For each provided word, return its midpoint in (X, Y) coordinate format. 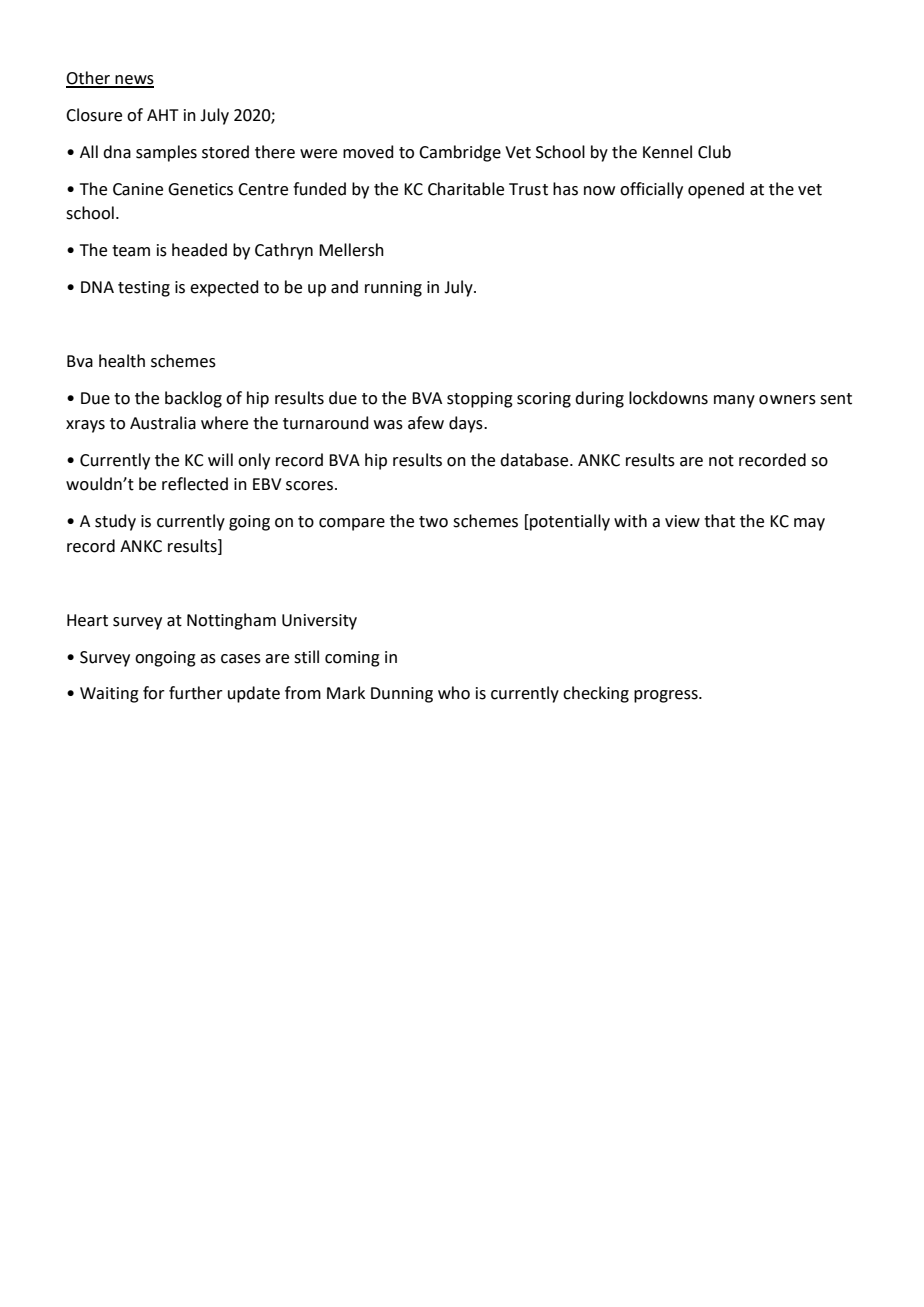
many (734, 401)
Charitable (466, 189)
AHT (163, 115)
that (719, 521)
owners (787, 400)
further (196, 693)
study (115, 522)
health (122, 361)
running (393, 289)
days (467, 424)
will (220, 459)
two (433, 522)
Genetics (200, 189)
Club (714, 152)
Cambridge (460, 153)
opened (716, 190)
